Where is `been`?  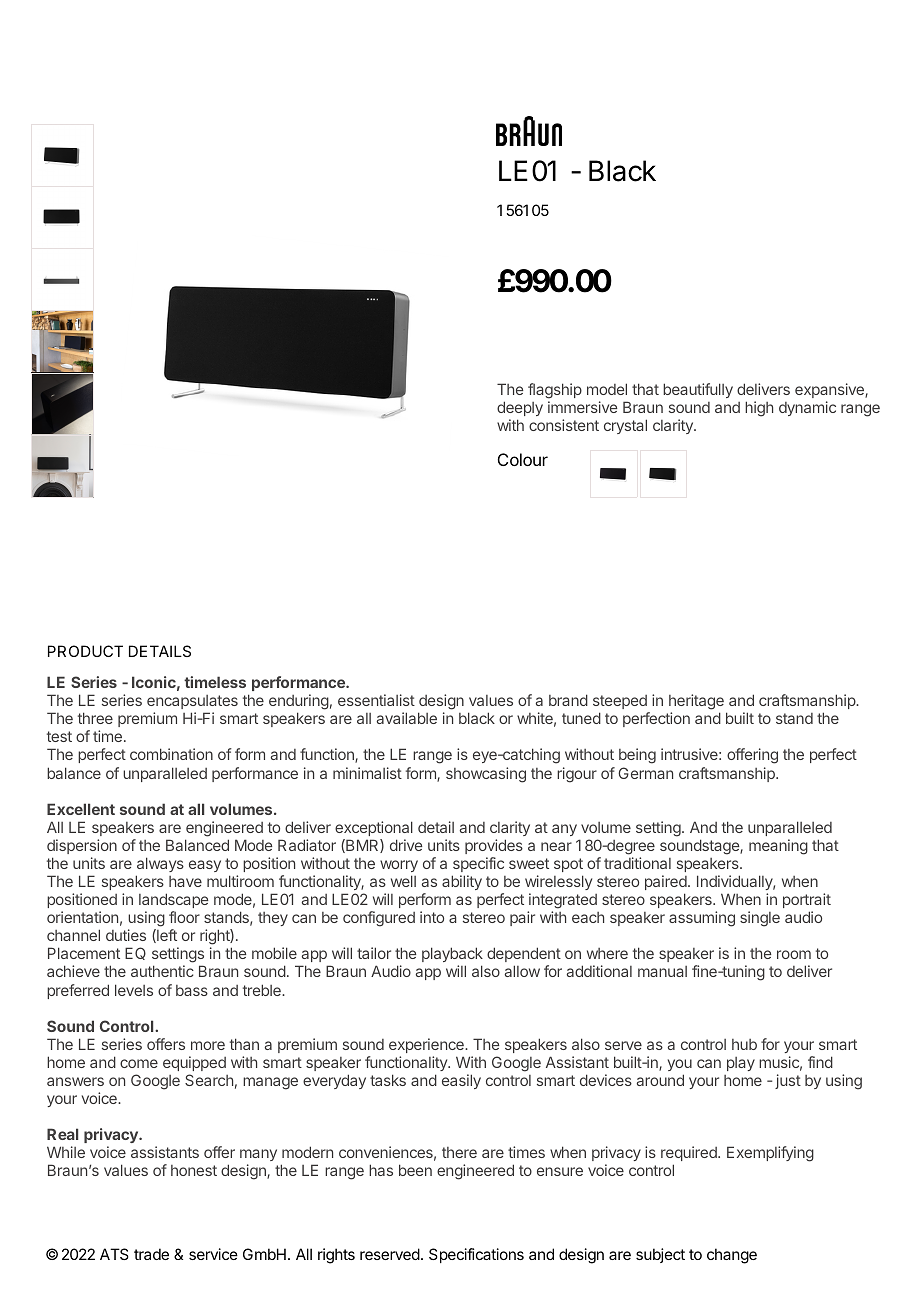
been is located at coordinates (415, 1170).
